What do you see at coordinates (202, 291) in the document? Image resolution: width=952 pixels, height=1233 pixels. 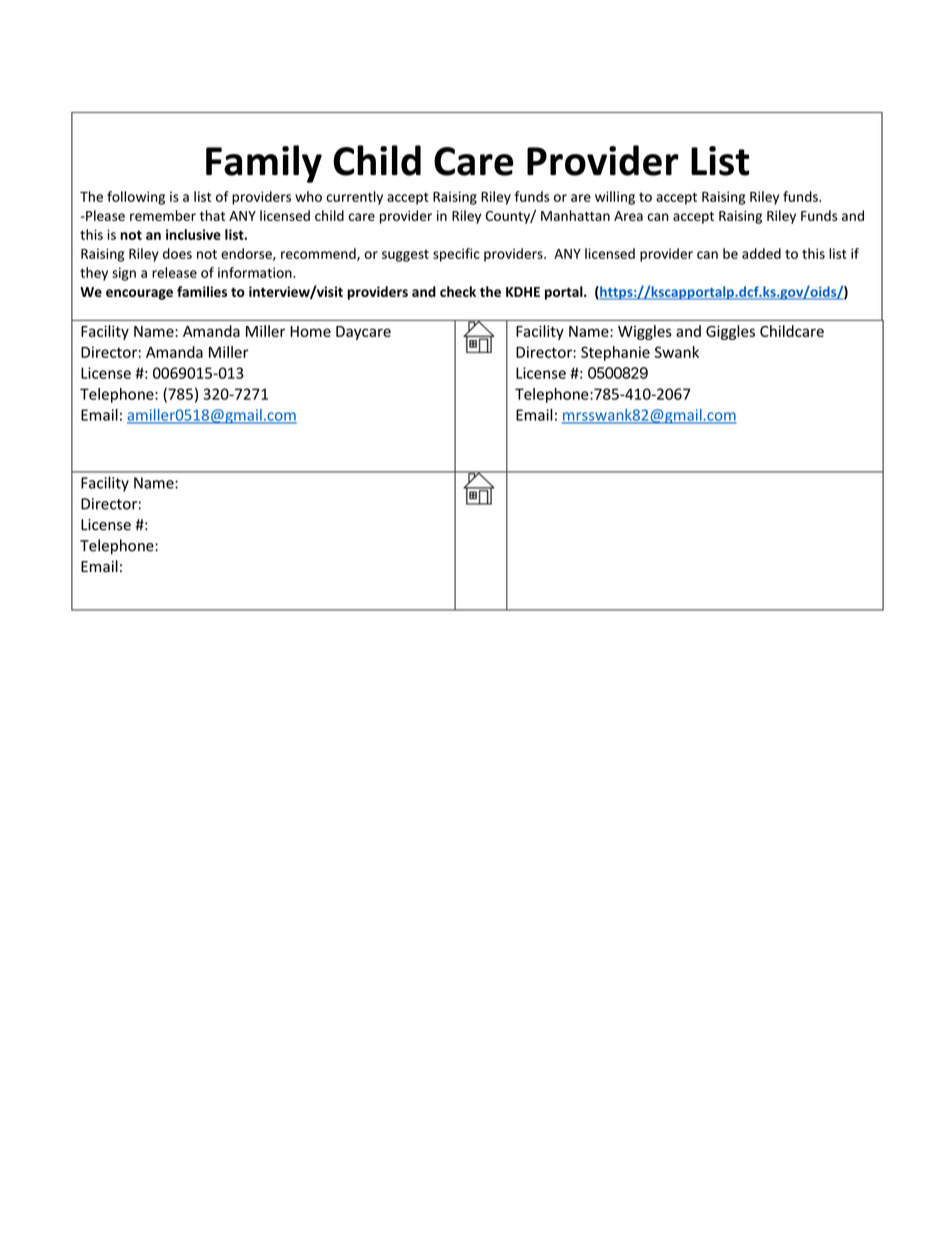 I see `families` at bounding box center [202, 291].
